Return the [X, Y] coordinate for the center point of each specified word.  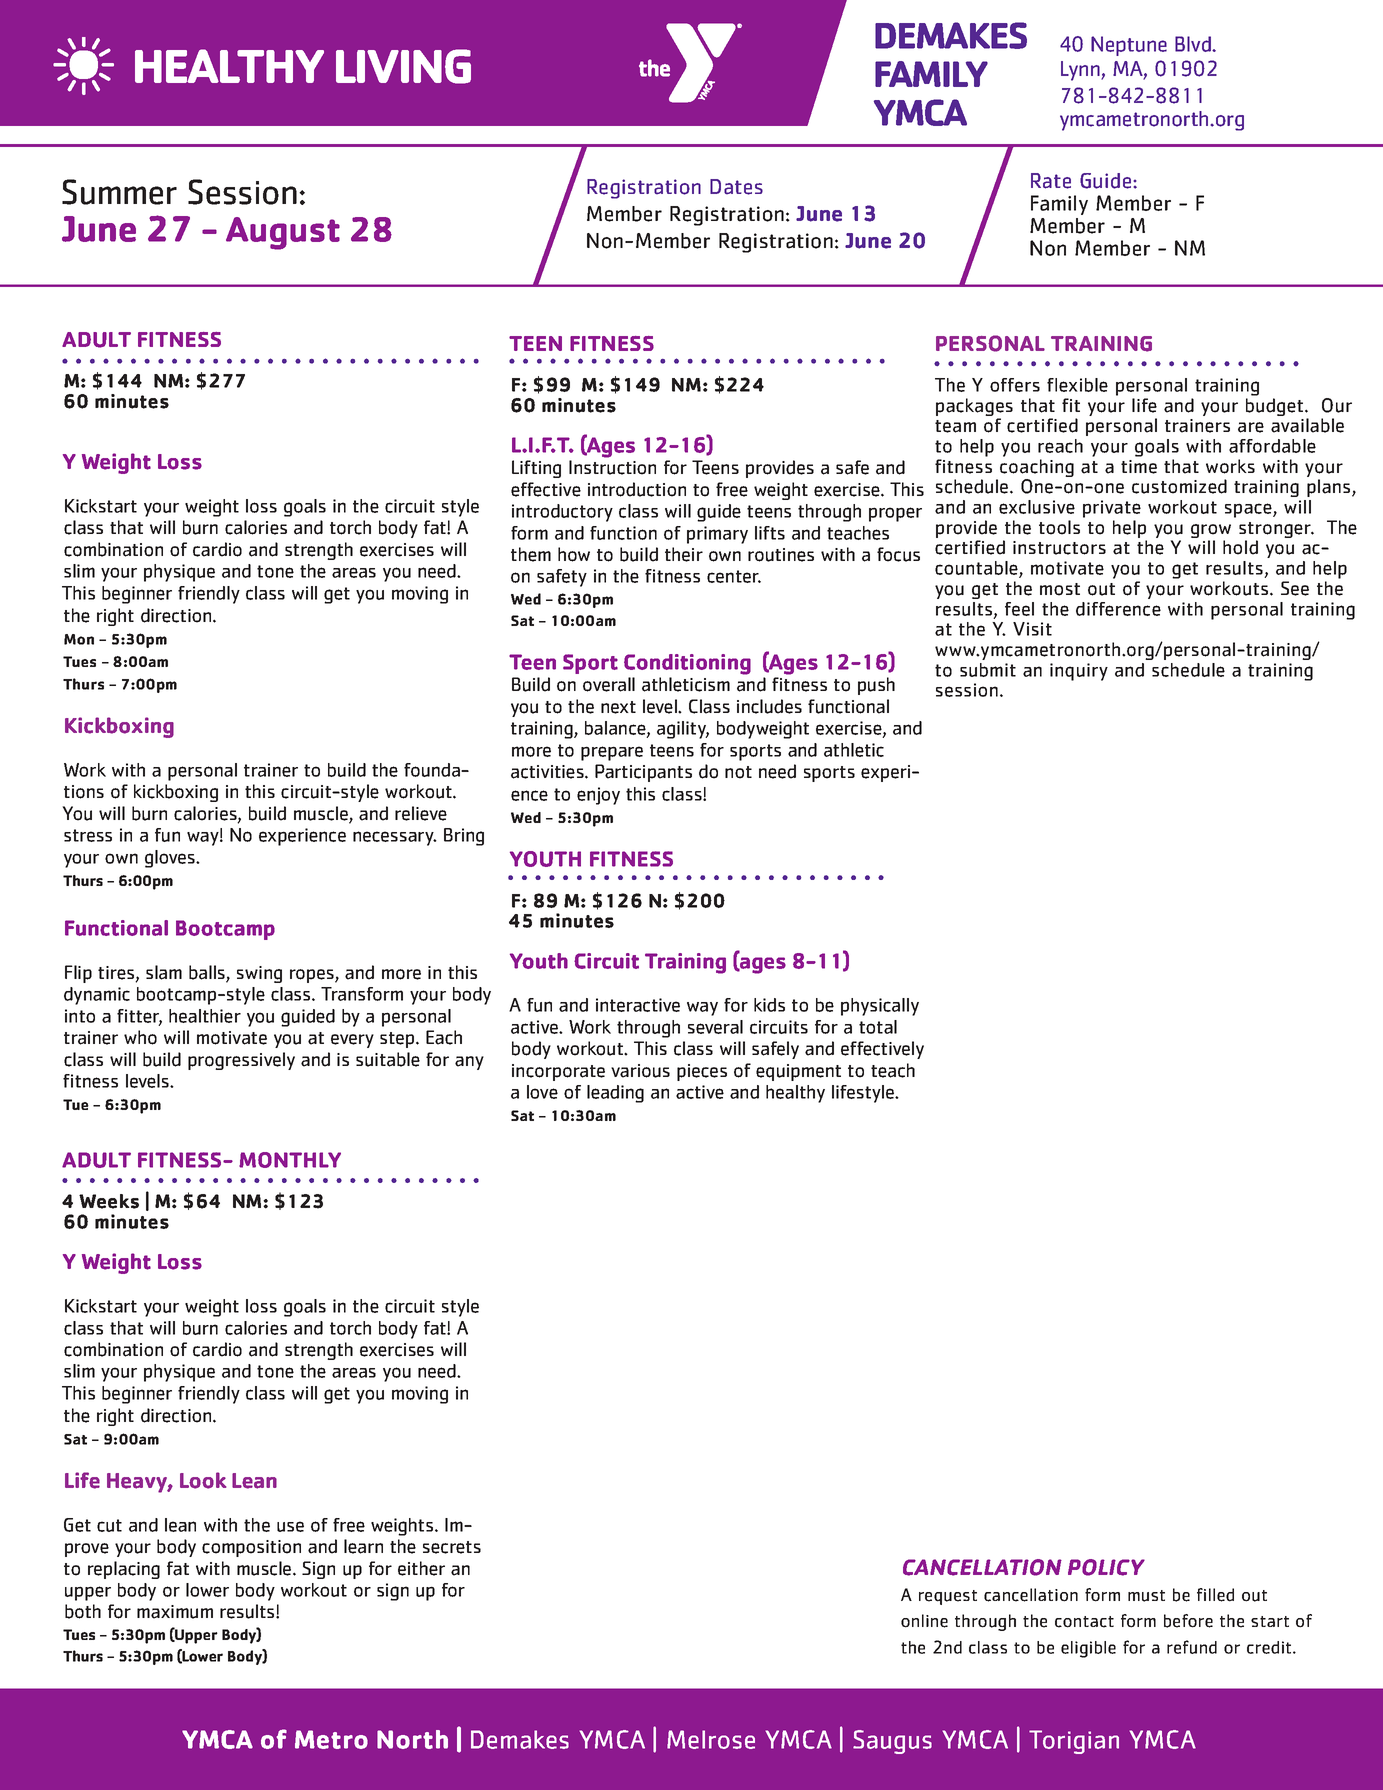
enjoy [598, 796]
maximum [175, 1612]
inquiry [1079, 672]
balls [208, 973]
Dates [736, 187]
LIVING [403, 66]
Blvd [1194, 44]
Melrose [711, 1739]
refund [1192, 1647]
